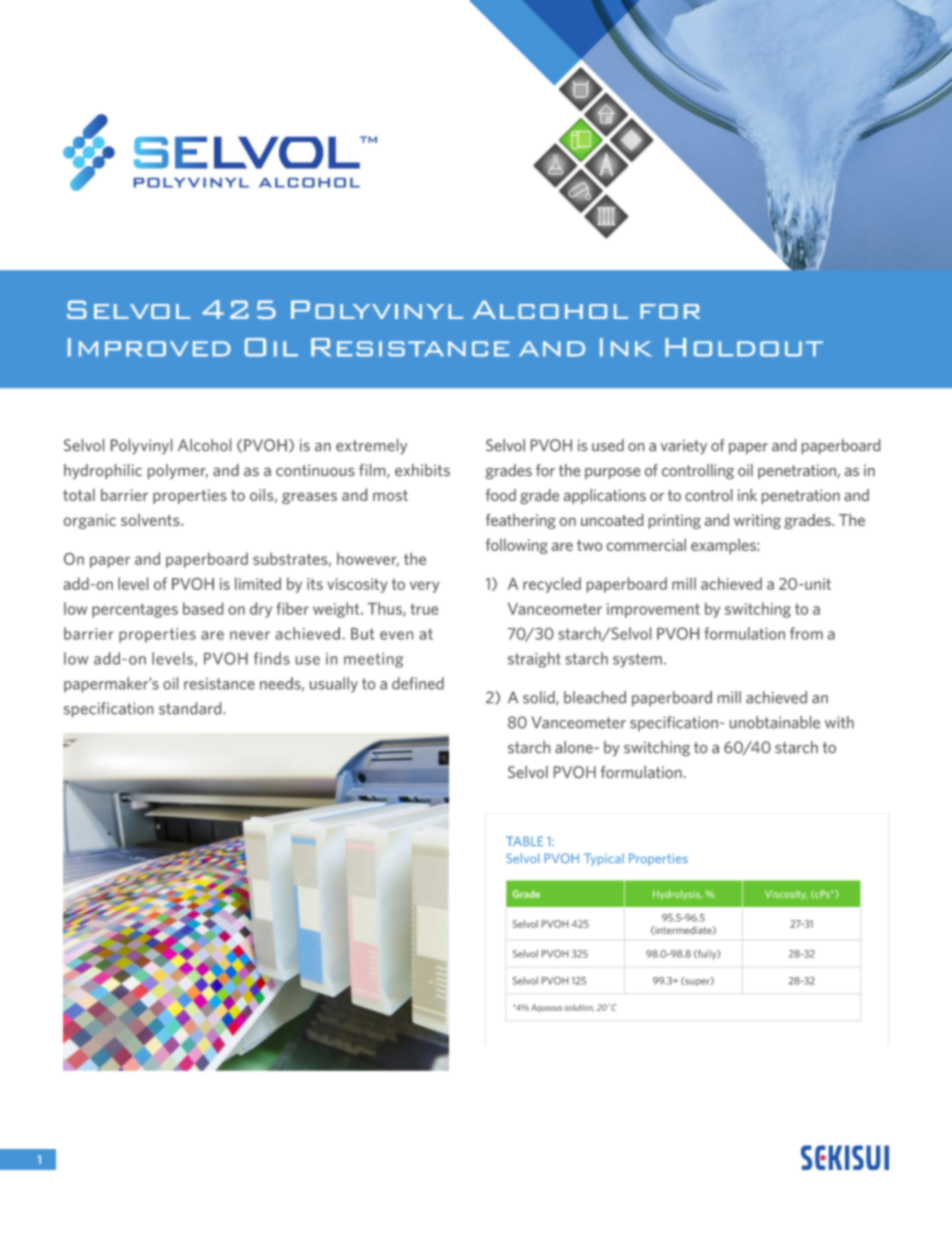 This screenshot has width=952, height=1233. What do you see at coordinates (203, 608) in the screenshot?
I see `based` at bounding box center [203, 608].
